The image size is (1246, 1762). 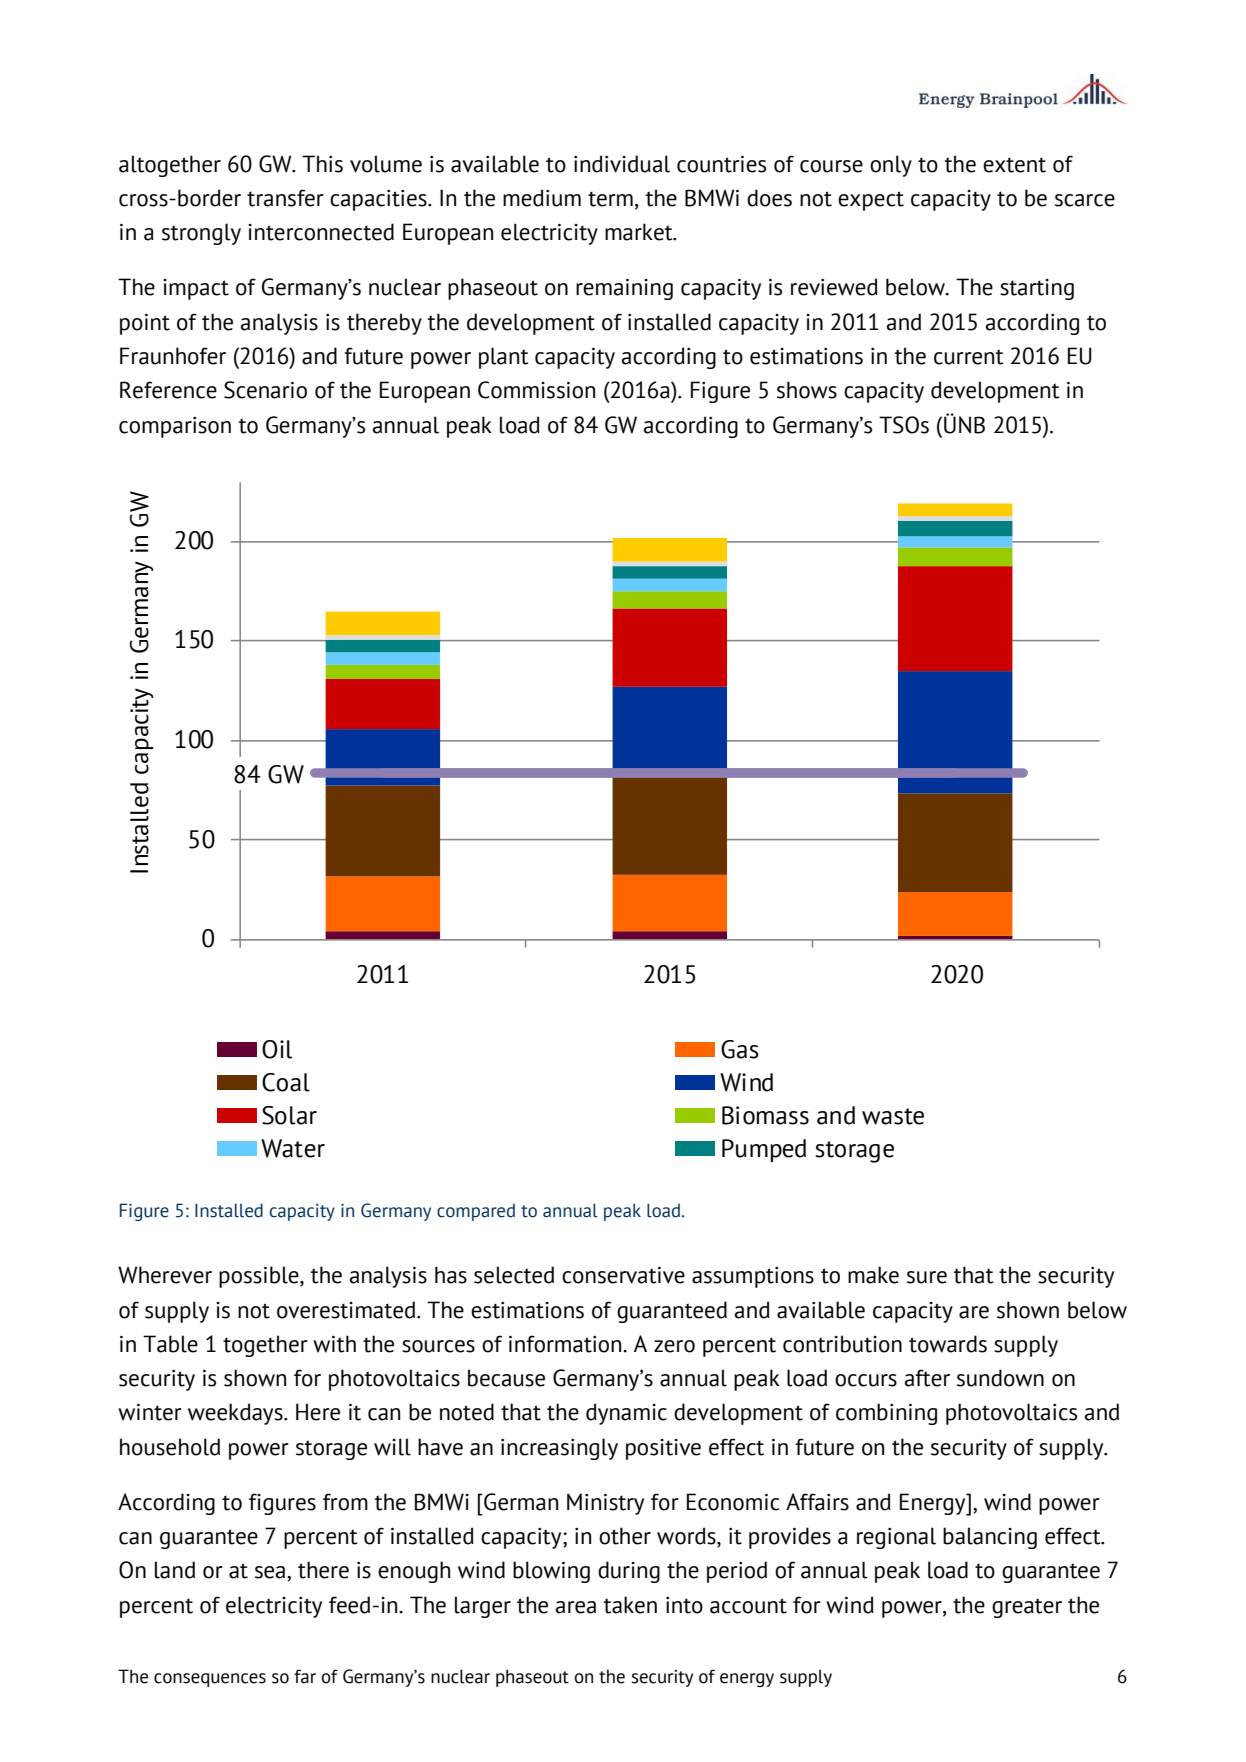 What do you see at coordinates (305, 1676) in the document?
I see `far` at bounding box center [305, 1676].
